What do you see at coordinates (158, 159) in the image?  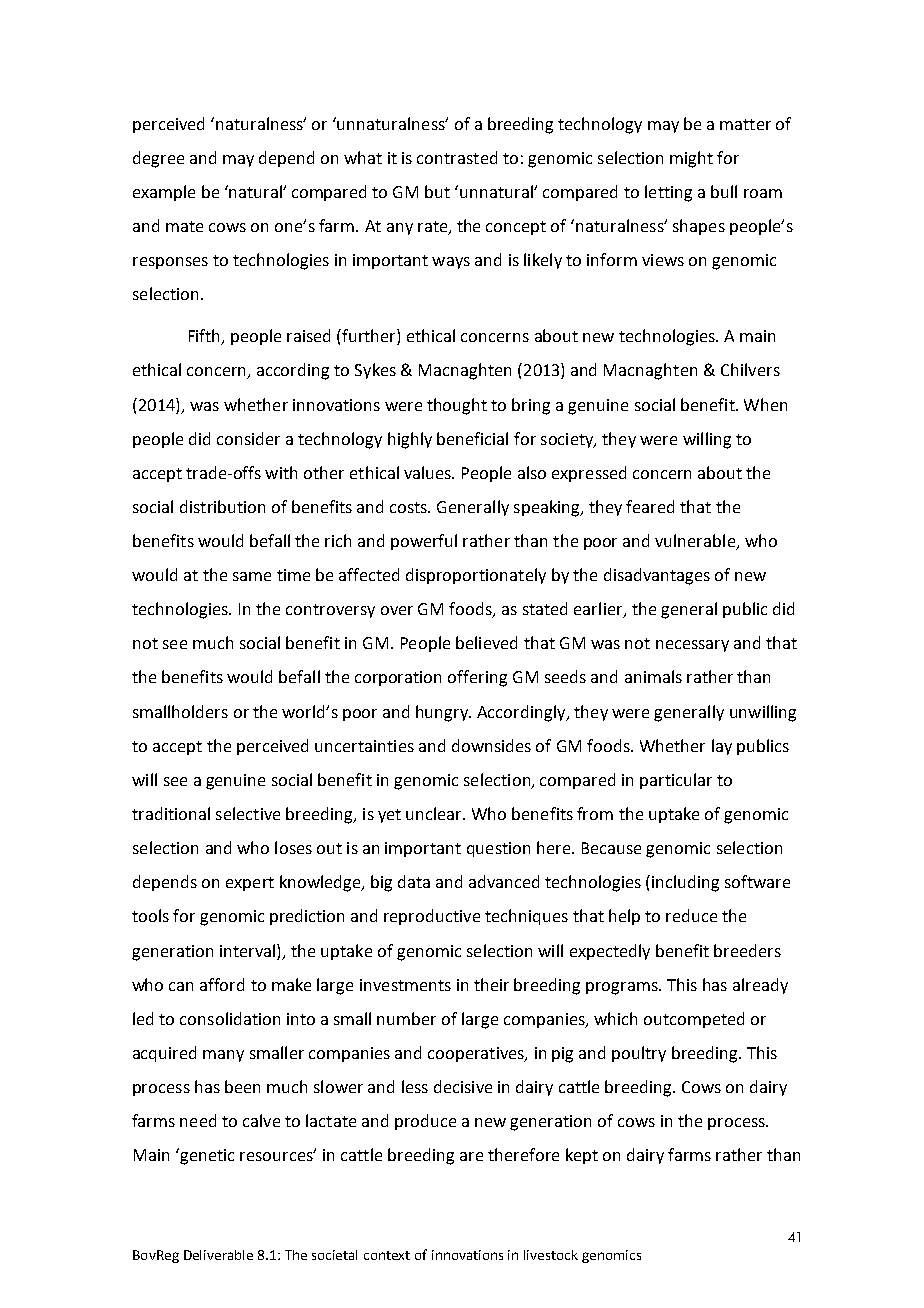 I see `degree` at bounding box center [158, 159].
